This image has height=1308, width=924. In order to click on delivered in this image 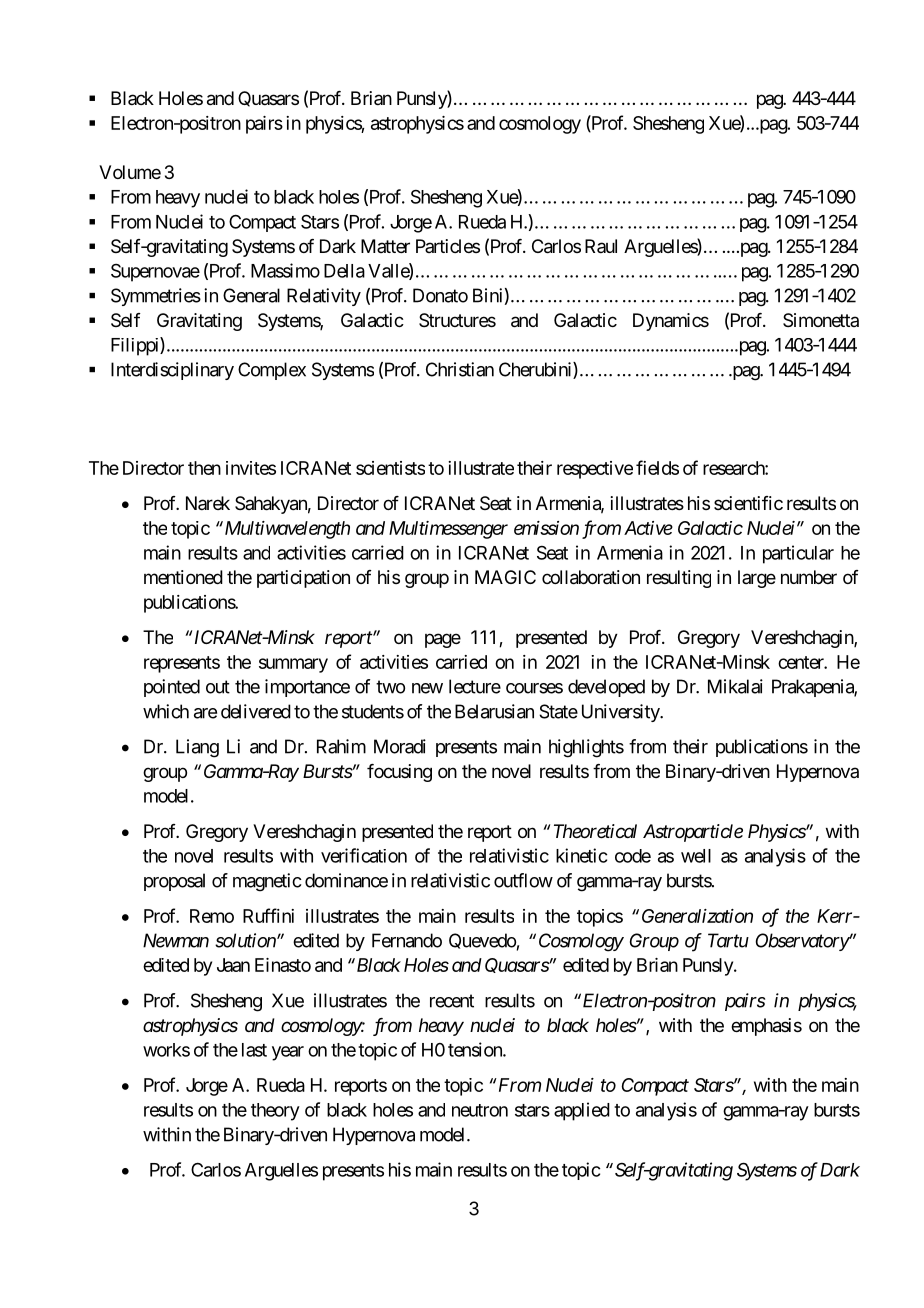, I will do `click(256, 711)`.
